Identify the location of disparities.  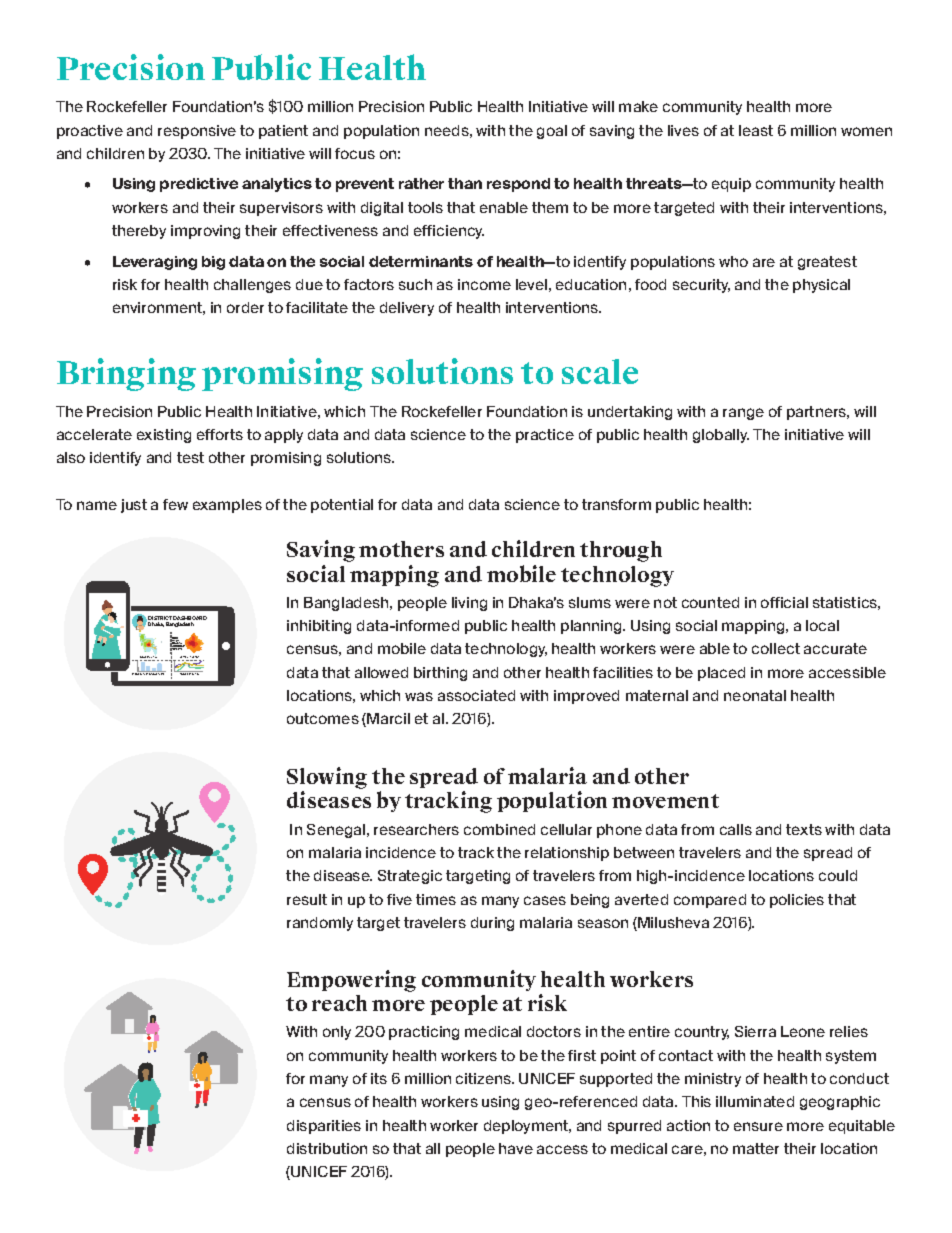
(324, 1127).
